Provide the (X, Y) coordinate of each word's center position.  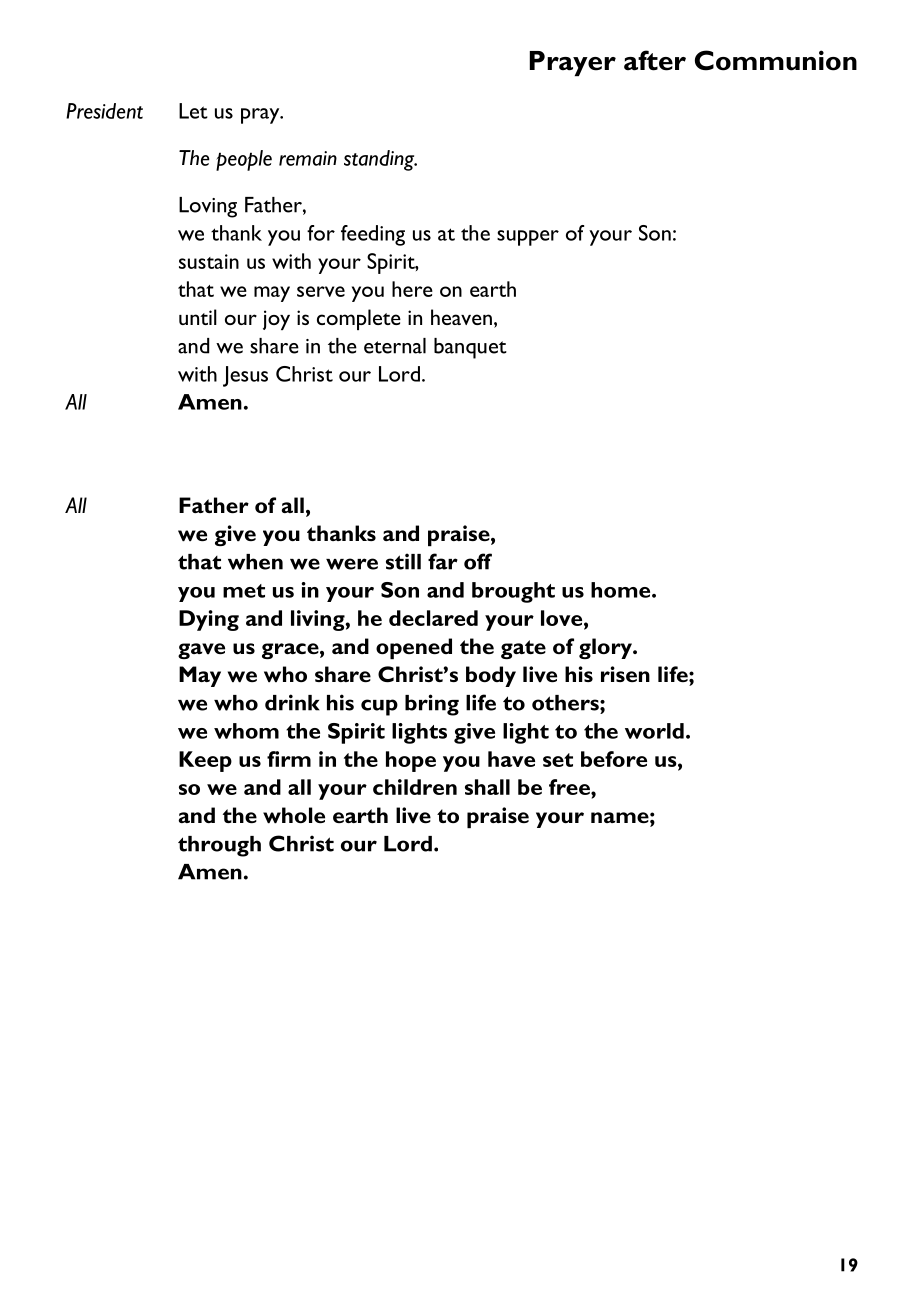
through (219, 846)
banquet (470, 348)
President (104, 111)
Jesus (245, 376)
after (655, 60)
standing (380, 160)
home (622, 590)
